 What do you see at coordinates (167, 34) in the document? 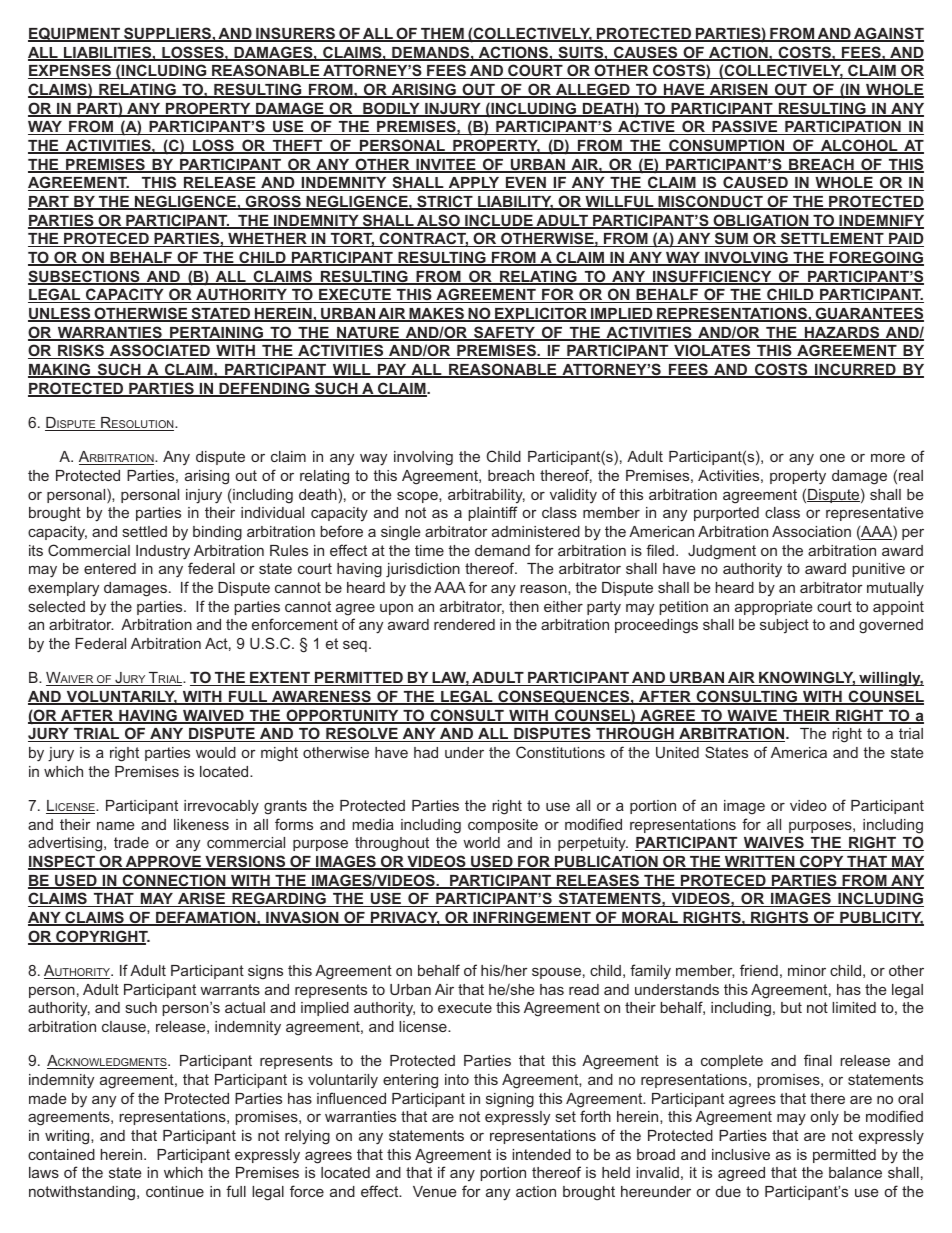
I see `SUPPLIERS` at bounding box center [167, 34].
